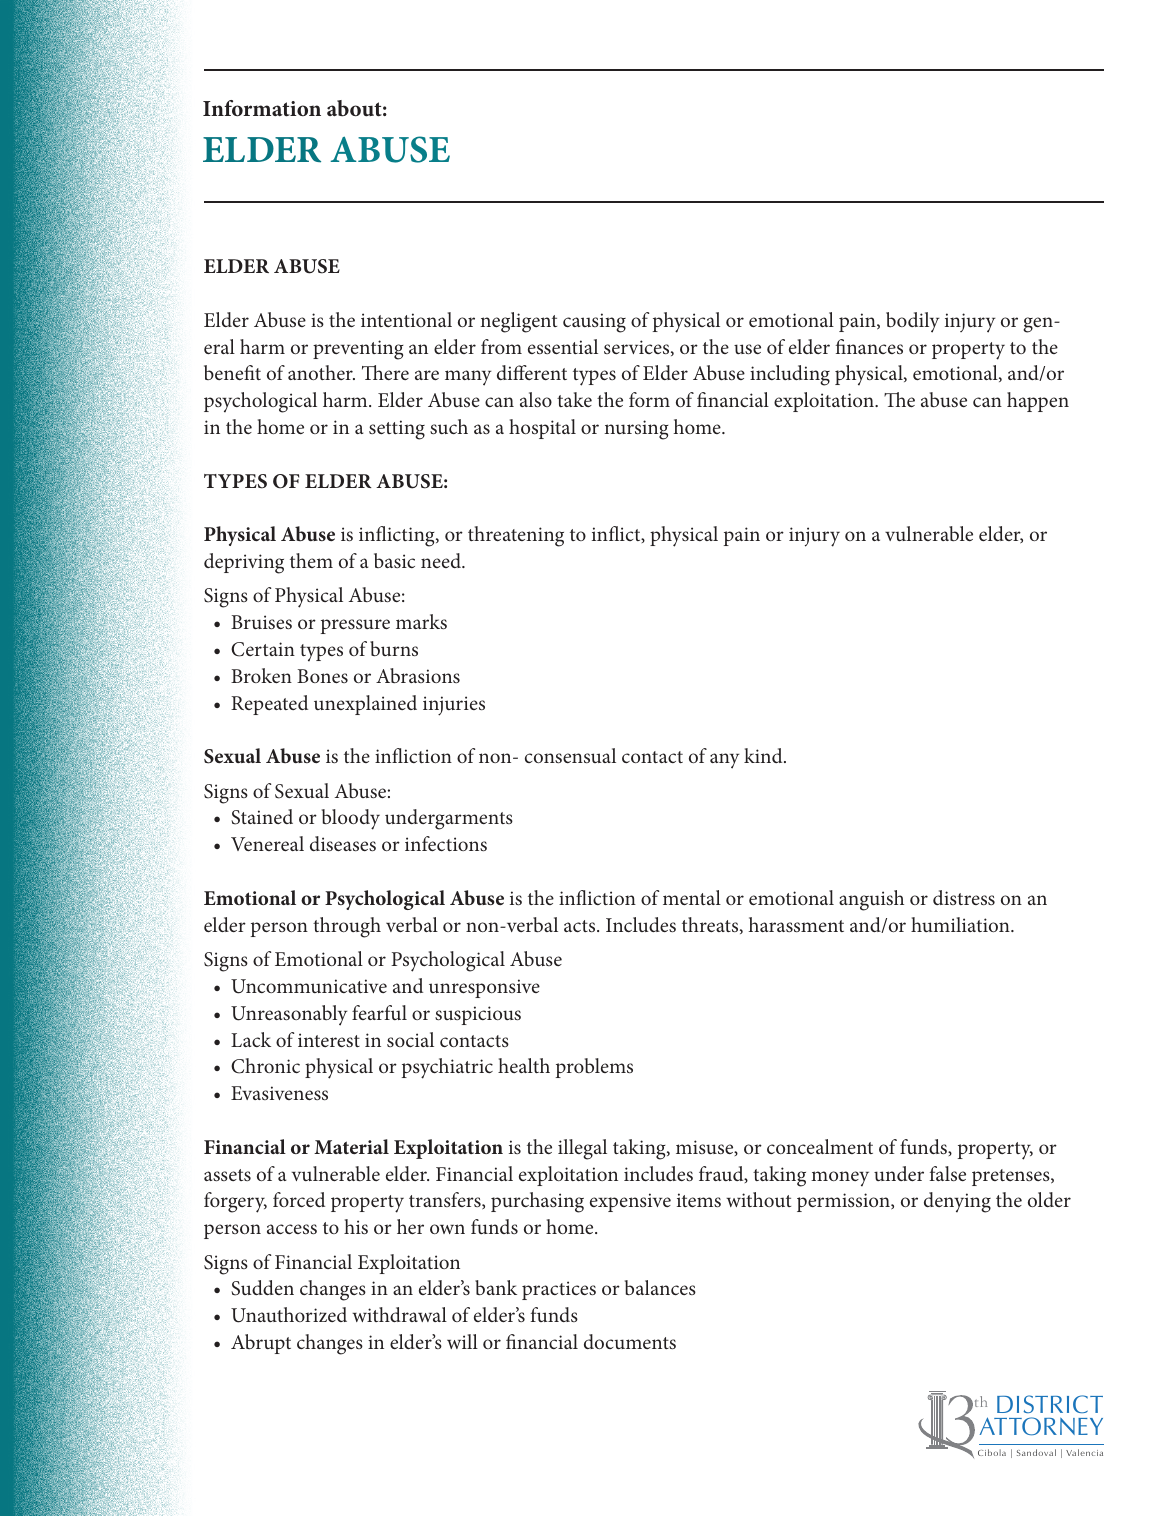 The image size is (1172, 1516). Describe the element at coordinates (355, 626) in the page. I see `pressure` at that location.
